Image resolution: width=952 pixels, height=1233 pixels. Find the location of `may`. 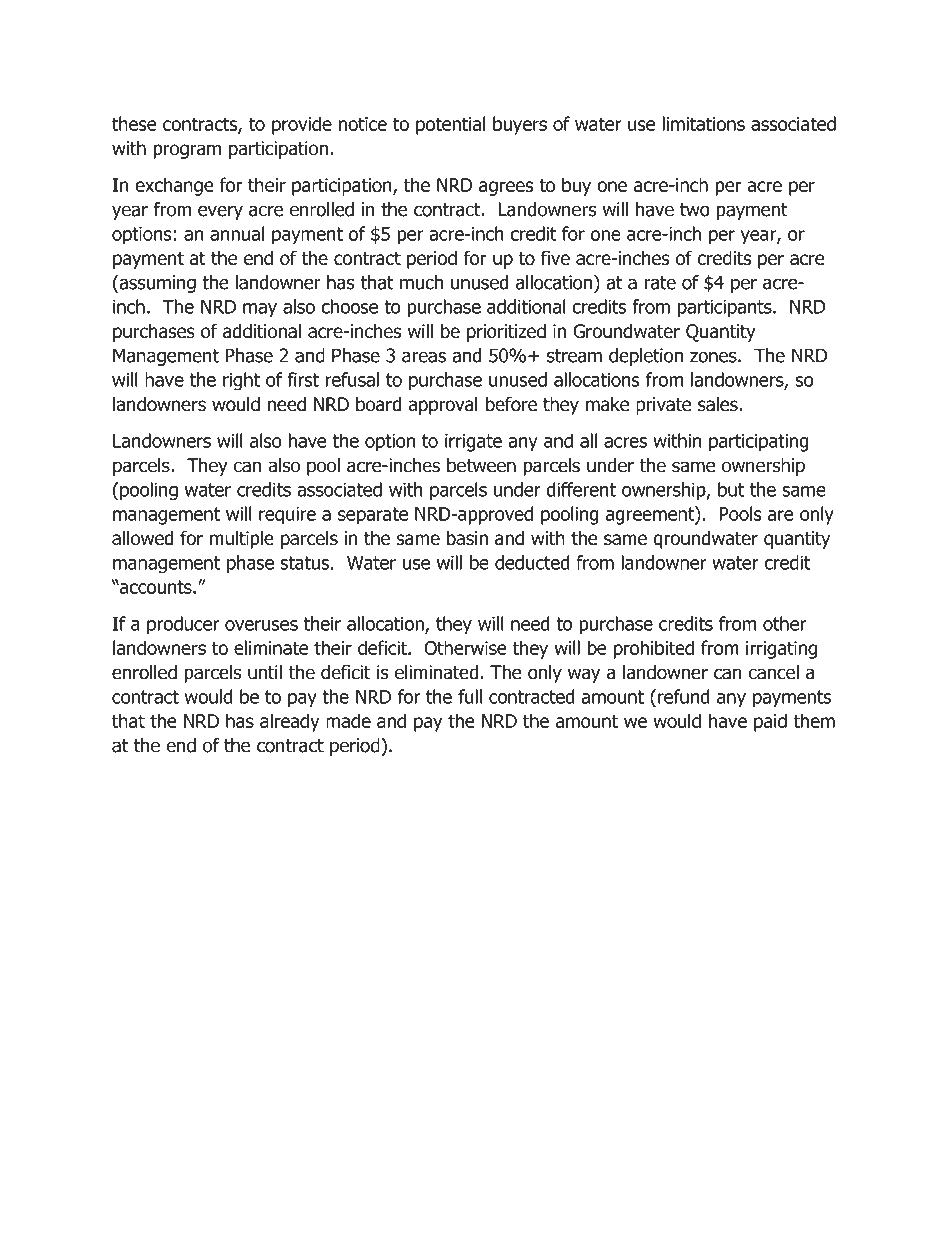

may is located at coordinates (260, 310).
